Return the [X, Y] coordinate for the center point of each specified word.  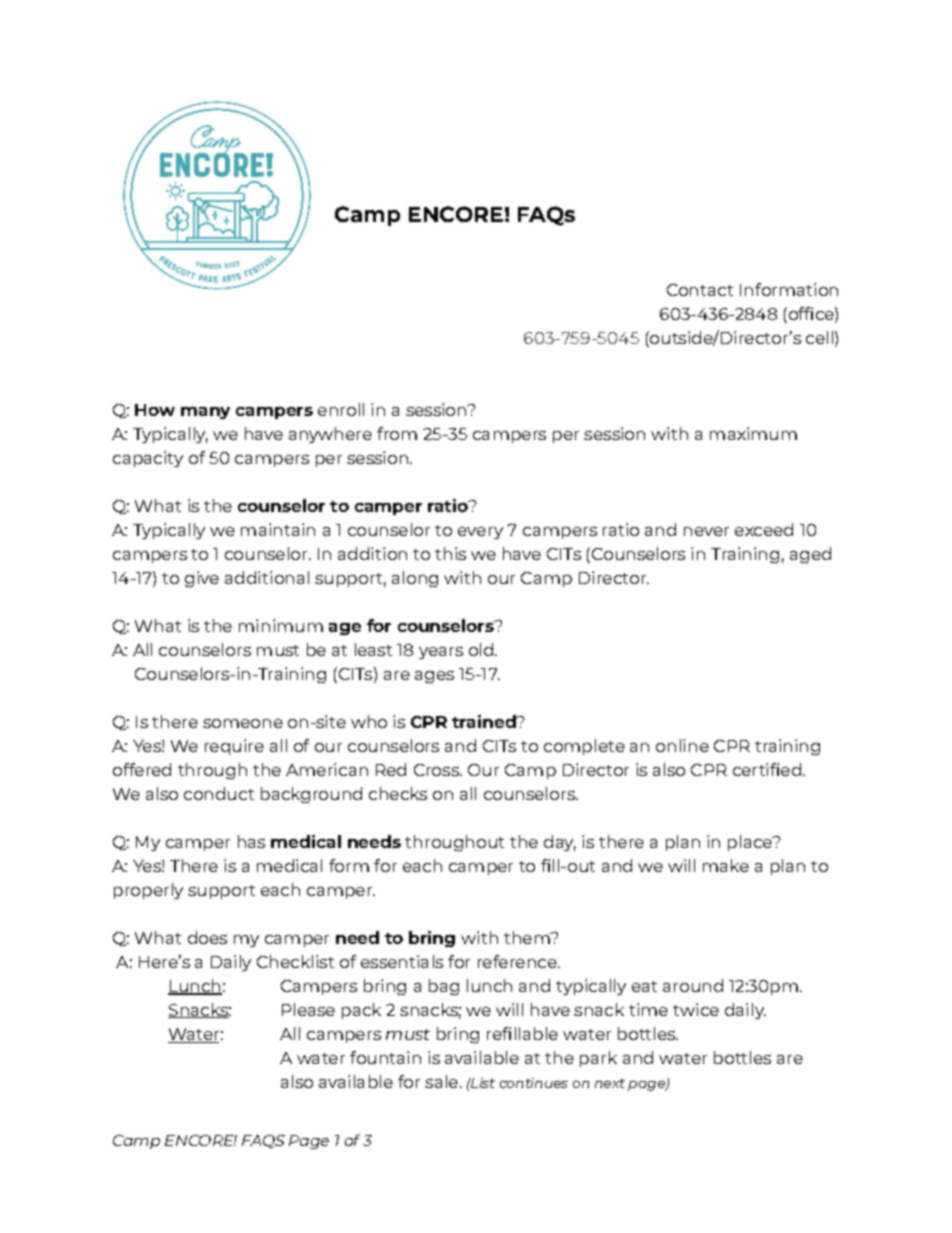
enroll [341, 409]
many [205, 413]
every [480, 533]
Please [308, 1009]
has [251, 841]
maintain [278, 529]
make [726, 865]
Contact [700, 290]
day [560, 843]
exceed [764, 529]
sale [441, 1081]
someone [243, 723]
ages [434, 677]
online [682, 745]
